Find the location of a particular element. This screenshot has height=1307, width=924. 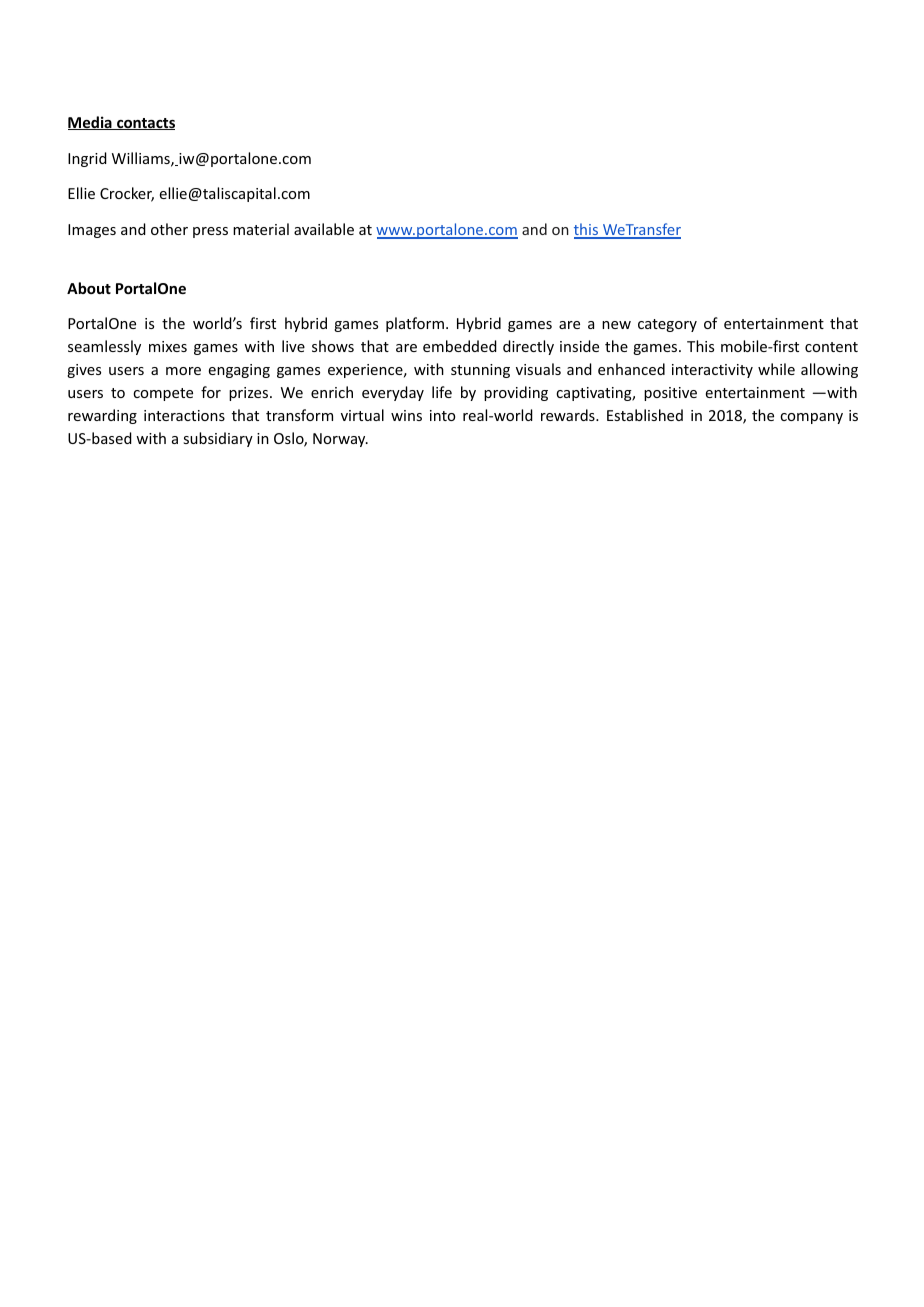

About is located at coordinates (89, 288).
